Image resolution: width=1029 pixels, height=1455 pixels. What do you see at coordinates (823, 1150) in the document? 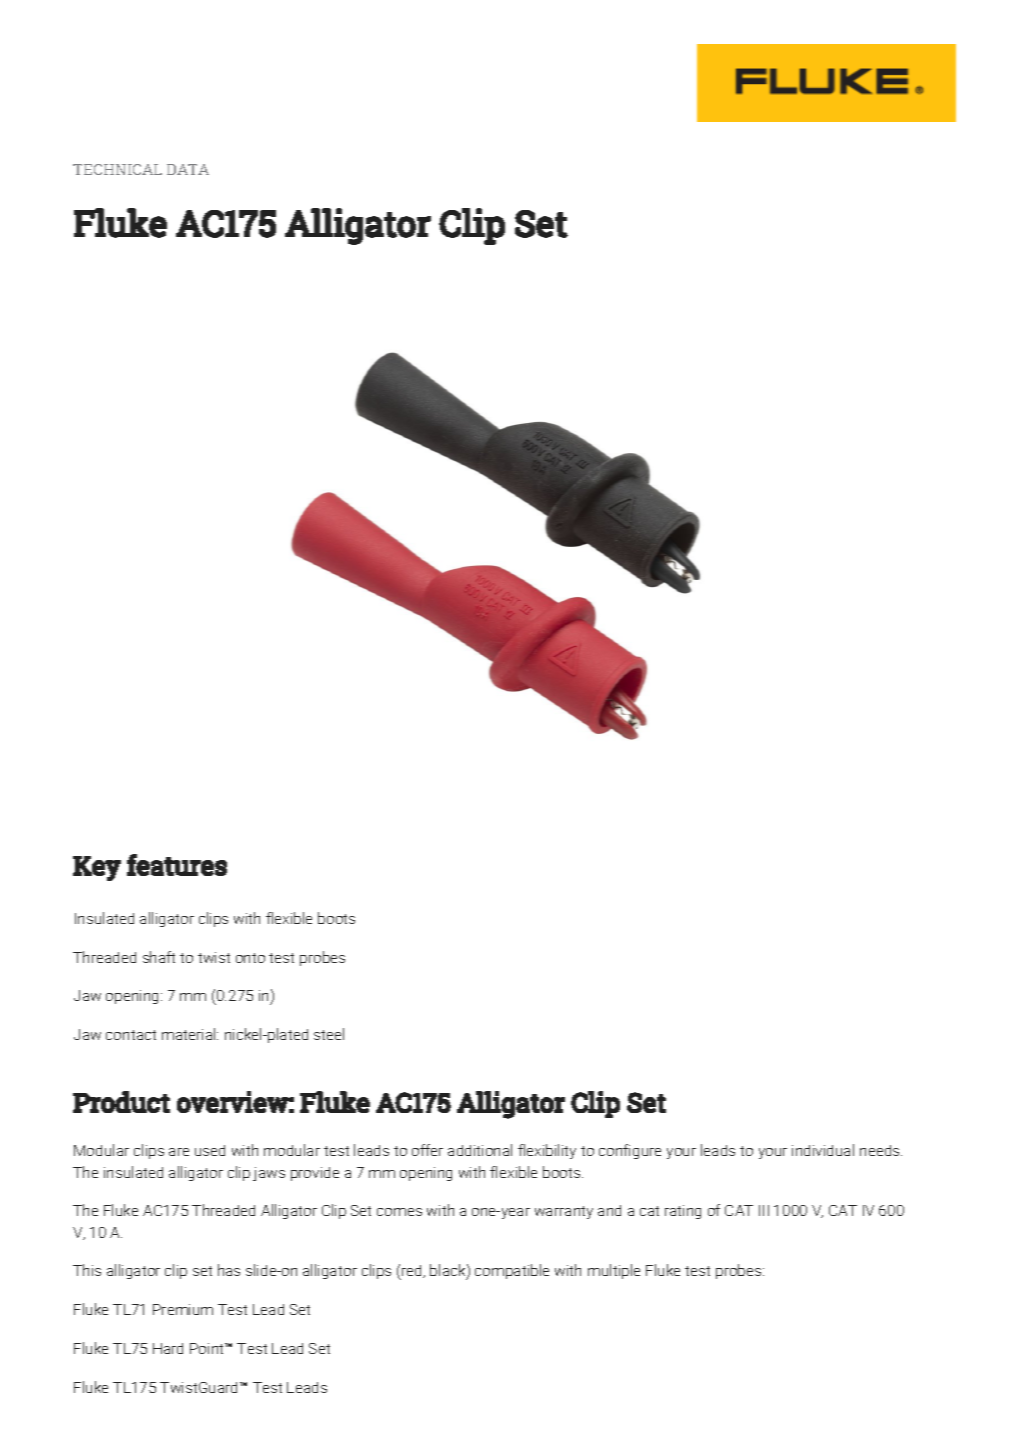
I see `individual` at bounding box center [823, 1150].
